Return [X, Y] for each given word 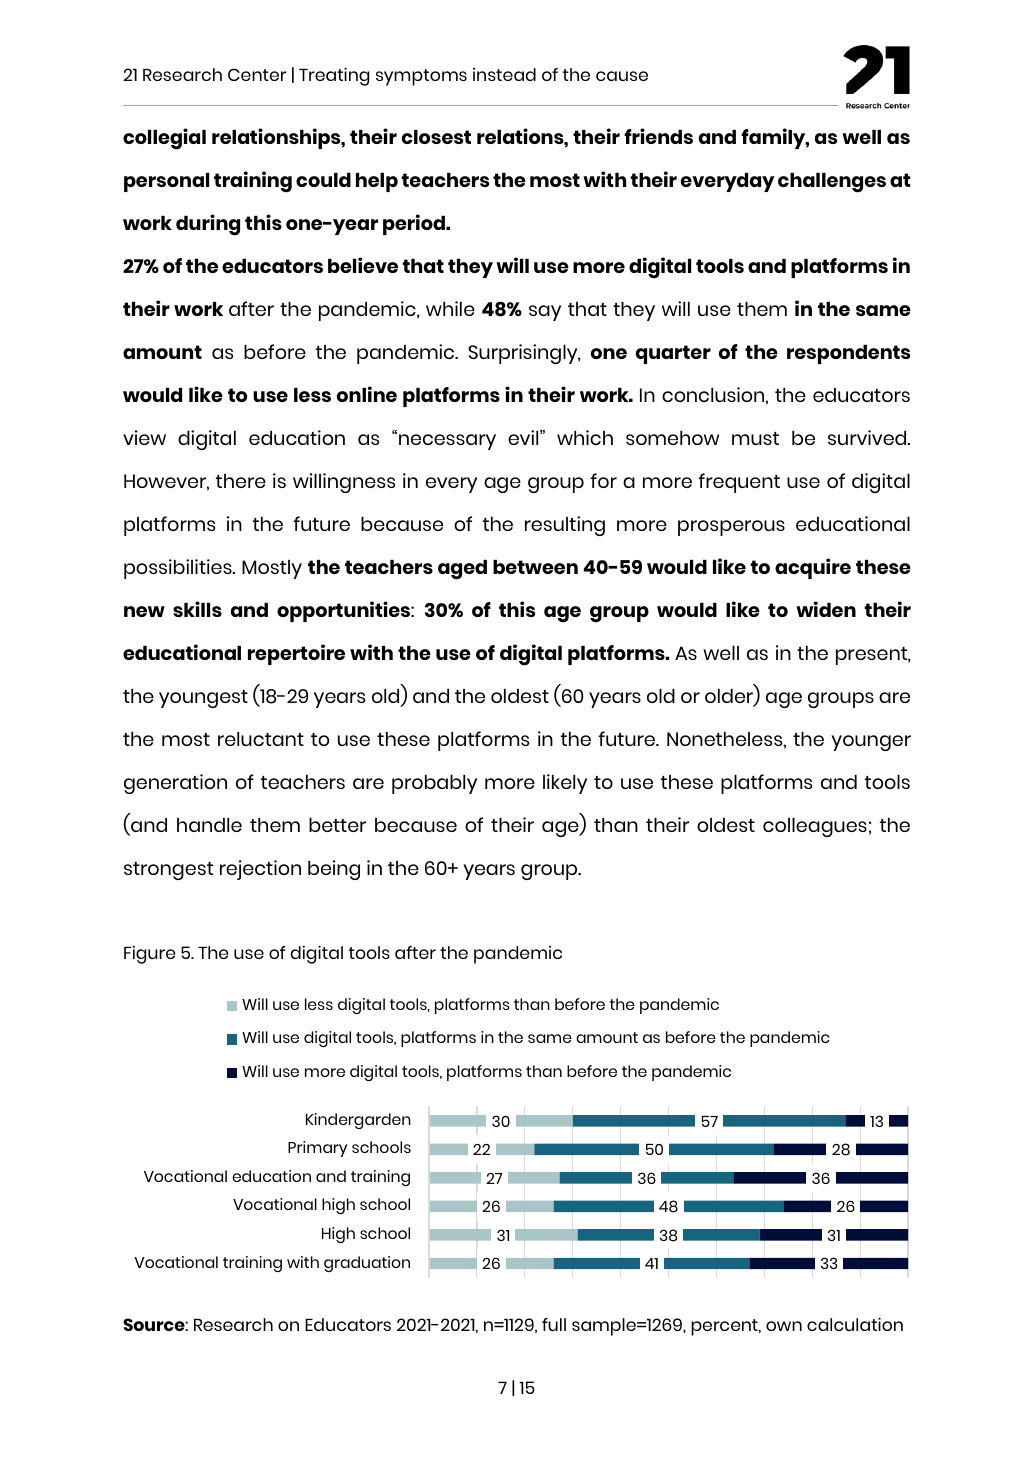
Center [257, 74]
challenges [832, 183]
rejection [260, 870]
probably [434, 784]
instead [504, 74]
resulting [565, 526]
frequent [739, 483]
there [241, 481]
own [784, 1326]
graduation [367, 1264]
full [554, 1324]
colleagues [815, 827]
